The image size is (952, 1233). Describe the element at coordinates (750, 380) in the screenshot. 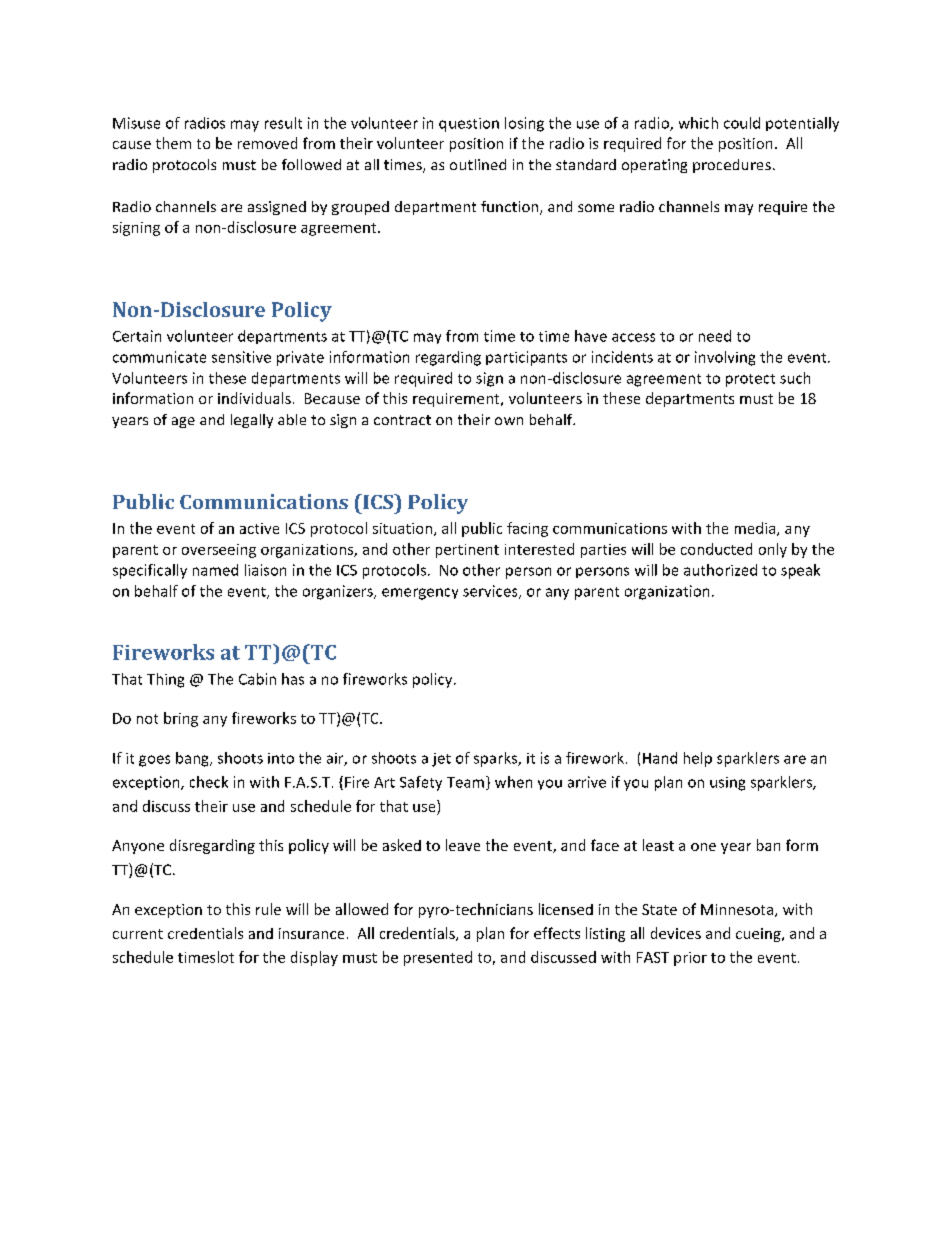

I see `protect` at that location.
